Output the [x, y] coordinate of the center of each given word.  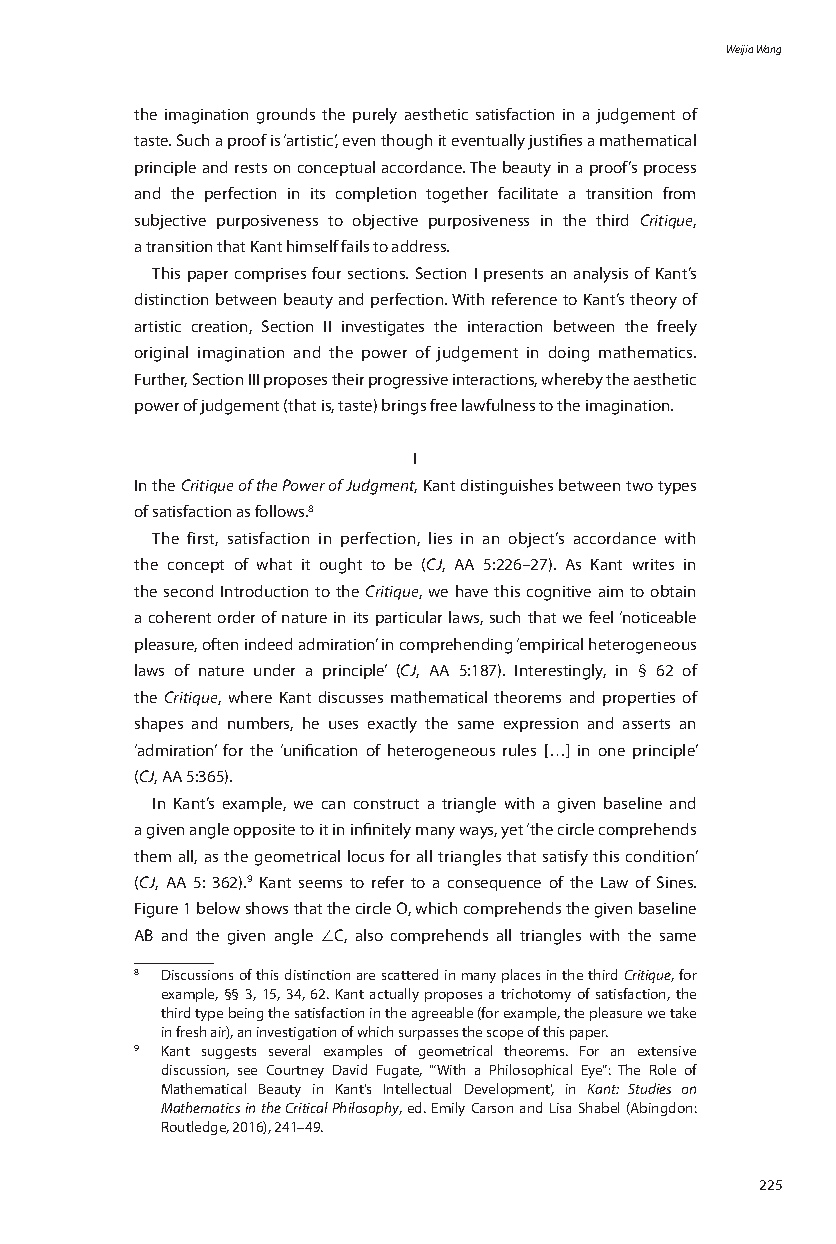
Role [663, 1069]
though [406, 142]
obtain [673, 591]
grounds [286, 116]
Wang [769, 50]
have [472, 591]
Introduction [264, 591]
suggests [229, 1053]
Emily [448, 1109]
